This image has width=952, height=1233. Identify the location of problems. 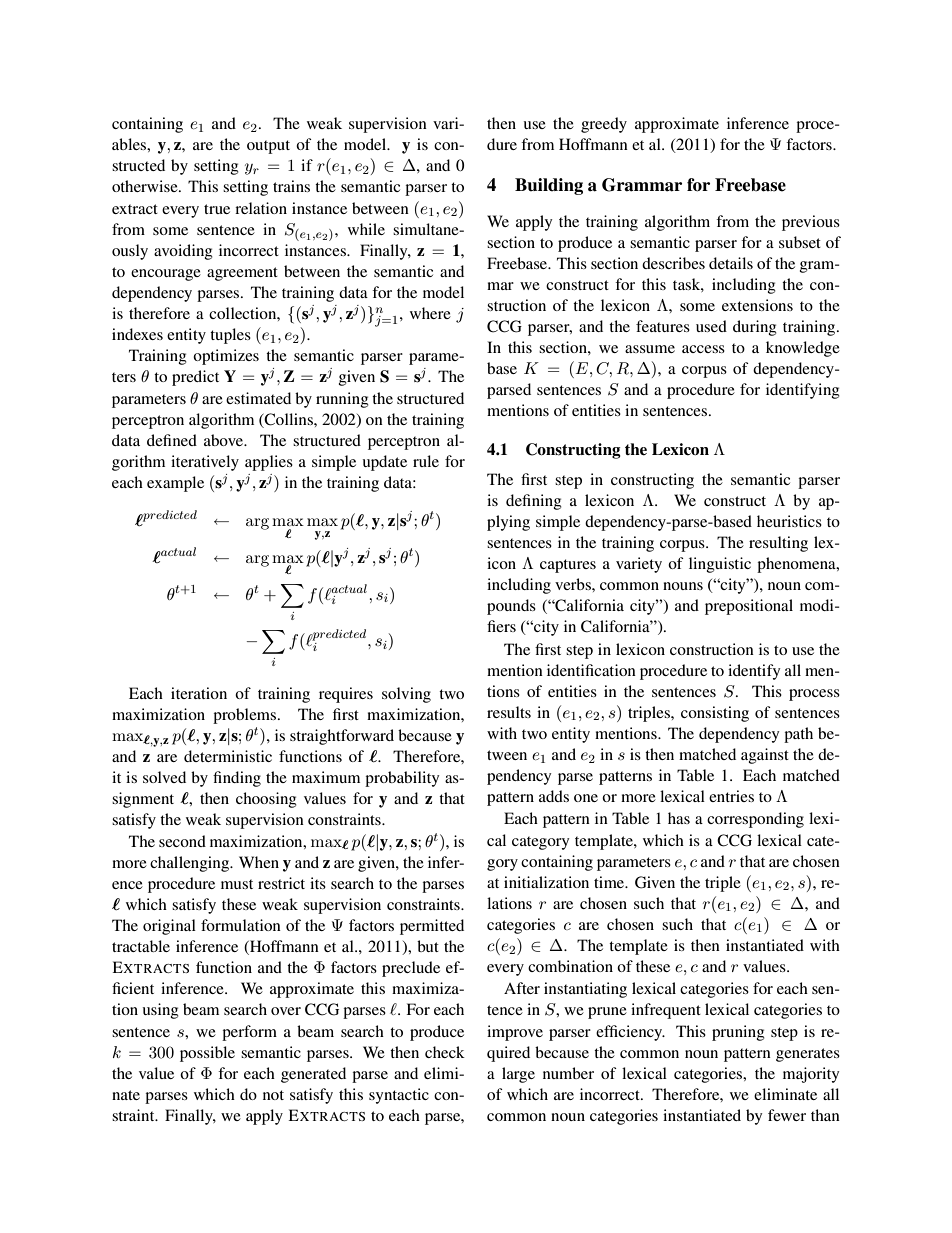
(244, 716).
